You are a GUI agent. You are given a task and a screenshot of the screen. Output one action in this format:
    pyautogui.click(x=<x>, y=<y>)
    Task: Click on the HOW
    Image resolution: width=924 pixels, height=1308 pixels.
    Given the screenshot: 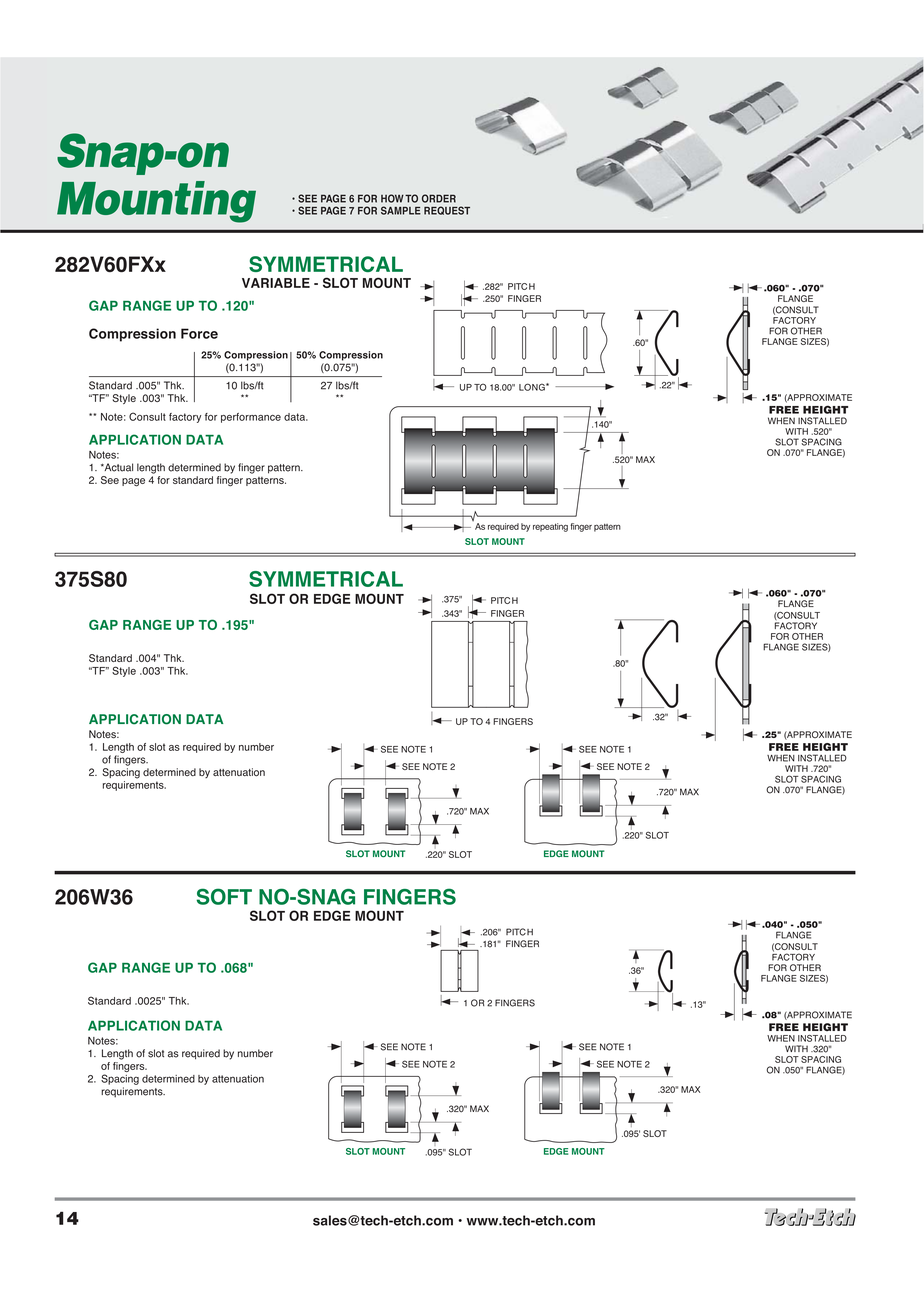 What is the action you would take?
    pyautogui.click(x=392, y=198)
